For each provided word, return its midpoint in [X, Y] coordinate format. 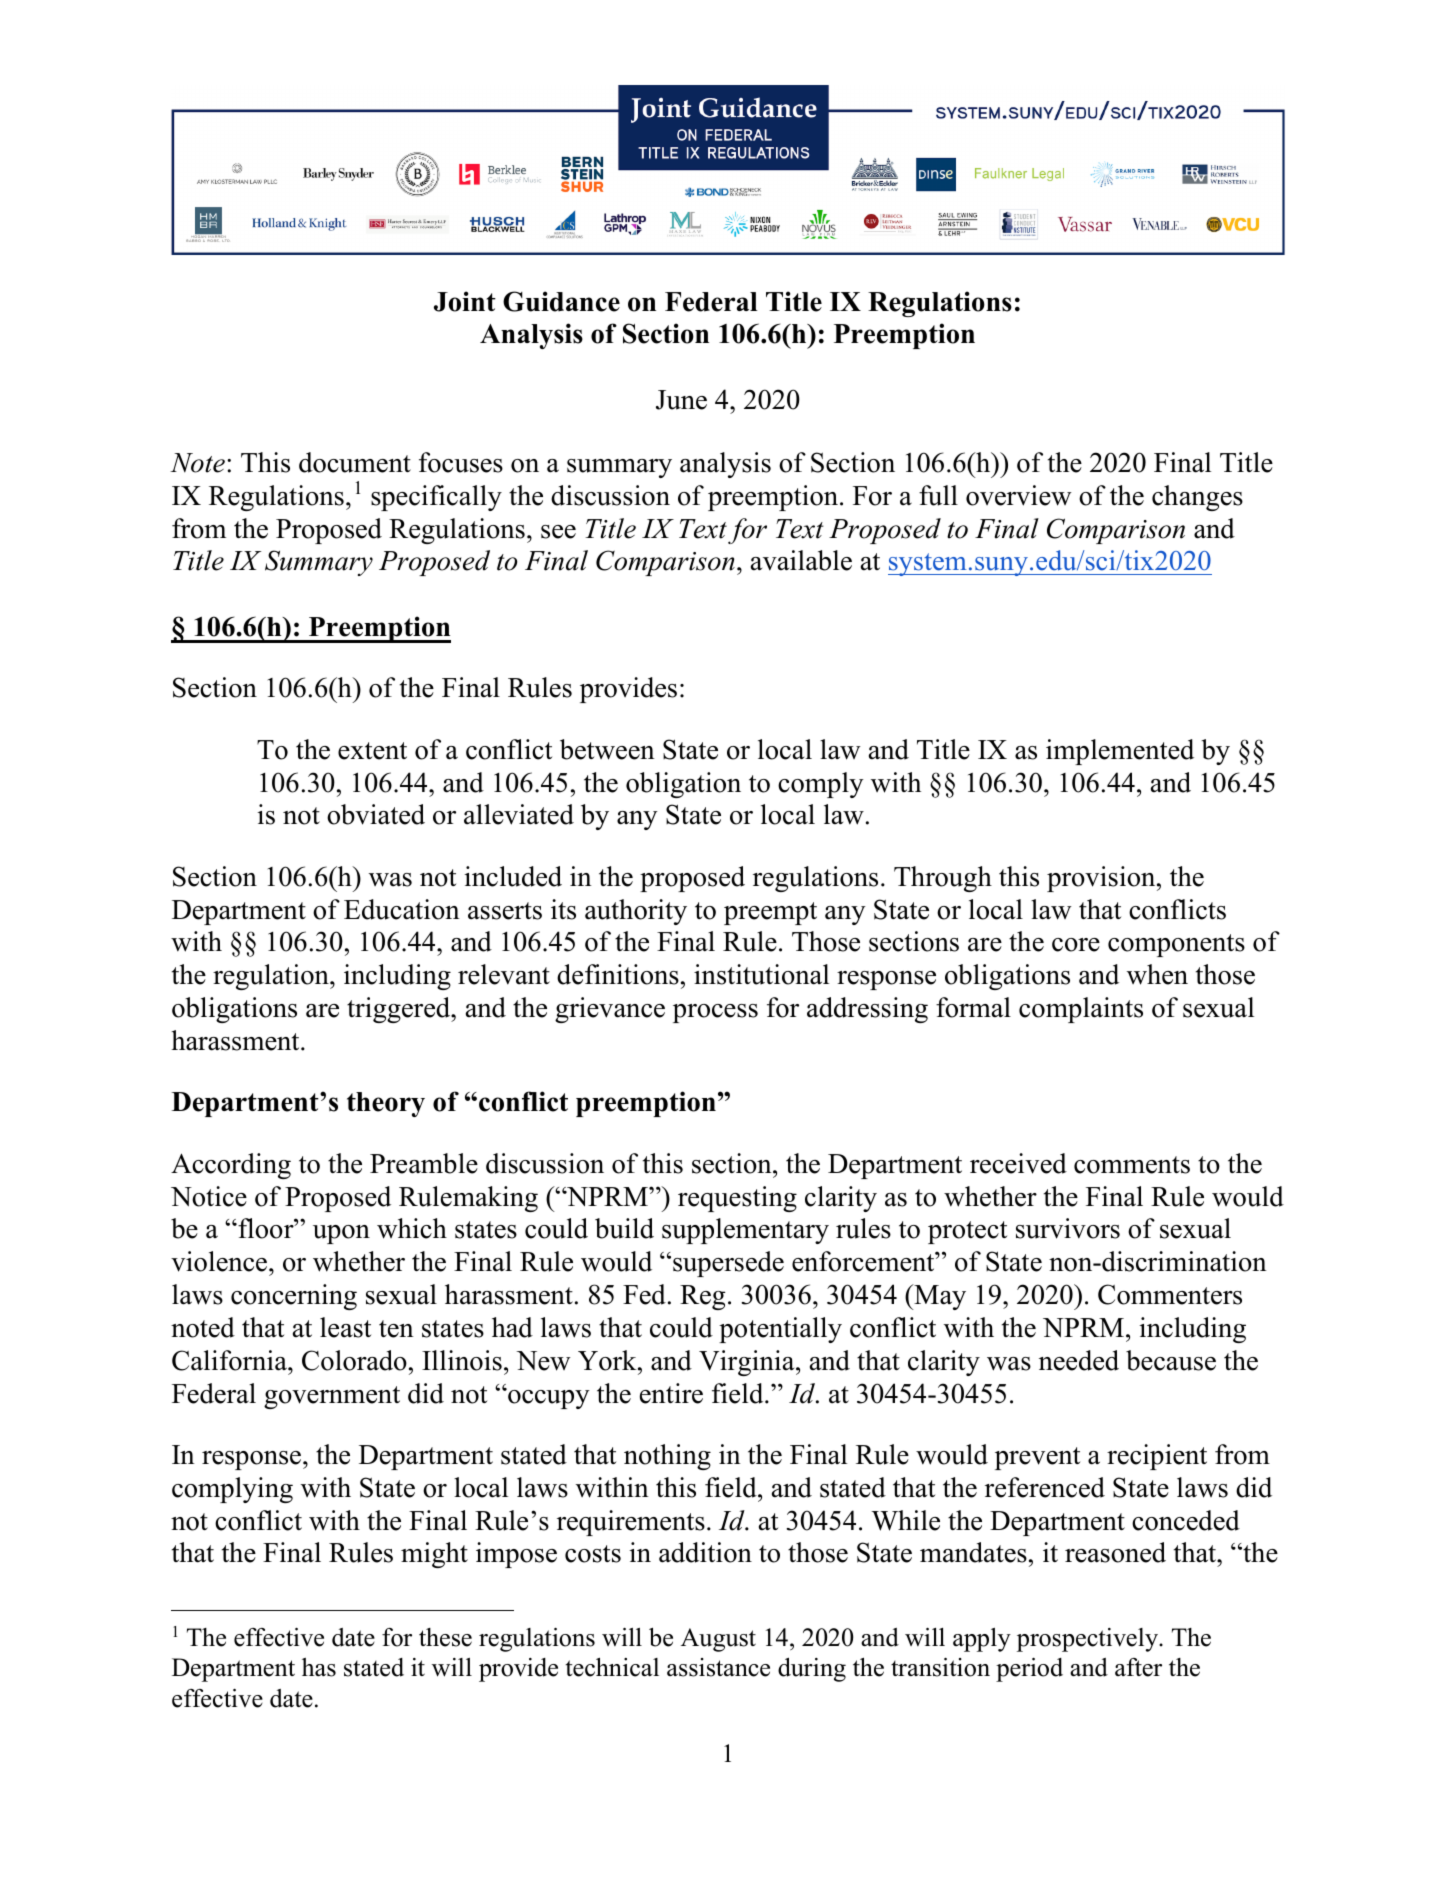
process [715, 1013]
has [319, 1667]
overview [1019, 495]
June [681, 400]
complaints [1081, 1010]
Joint [465, 301]
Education [402, 909]
